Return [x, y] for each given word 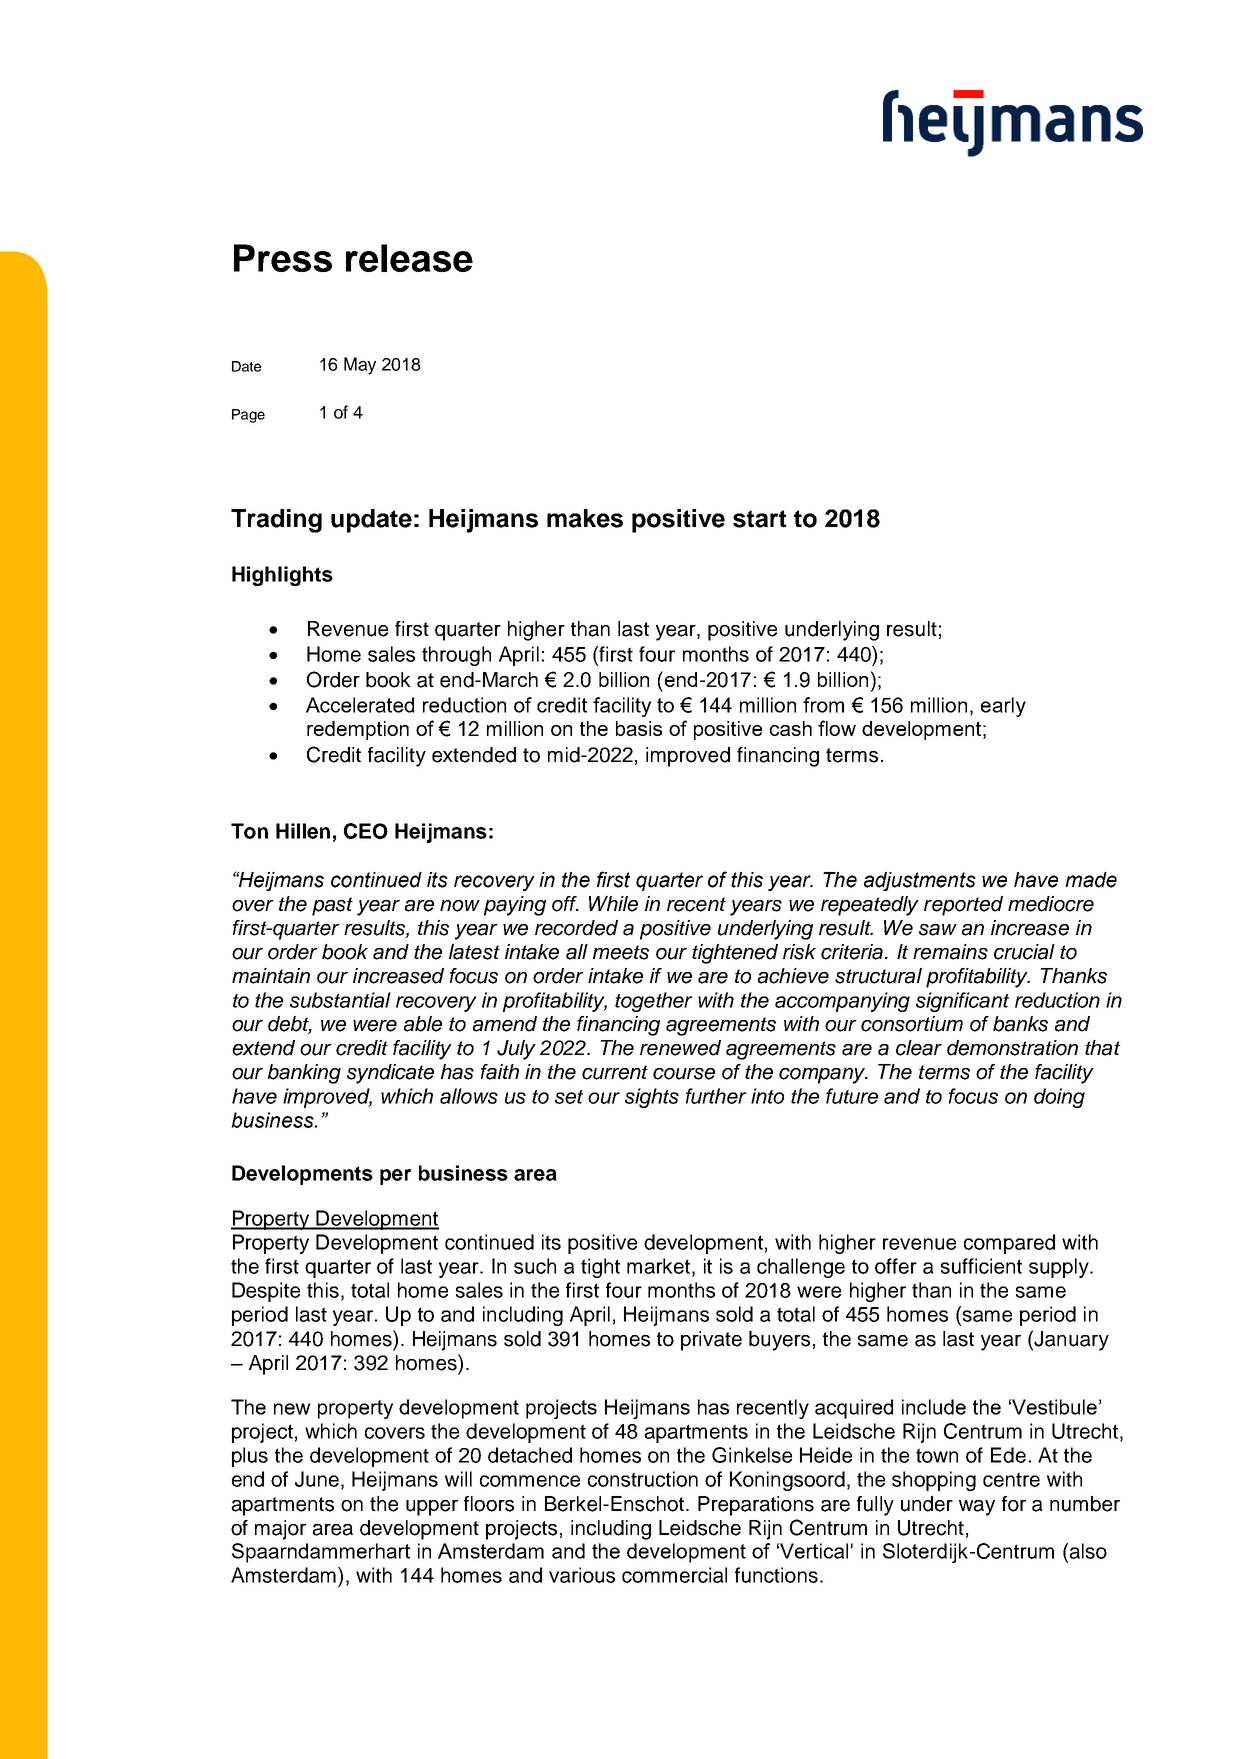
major [280, 1530]
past [332, 906]
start [760, 519]
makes [585, 518]
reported [963, 906]
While [613, 904]
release [409, 258]
